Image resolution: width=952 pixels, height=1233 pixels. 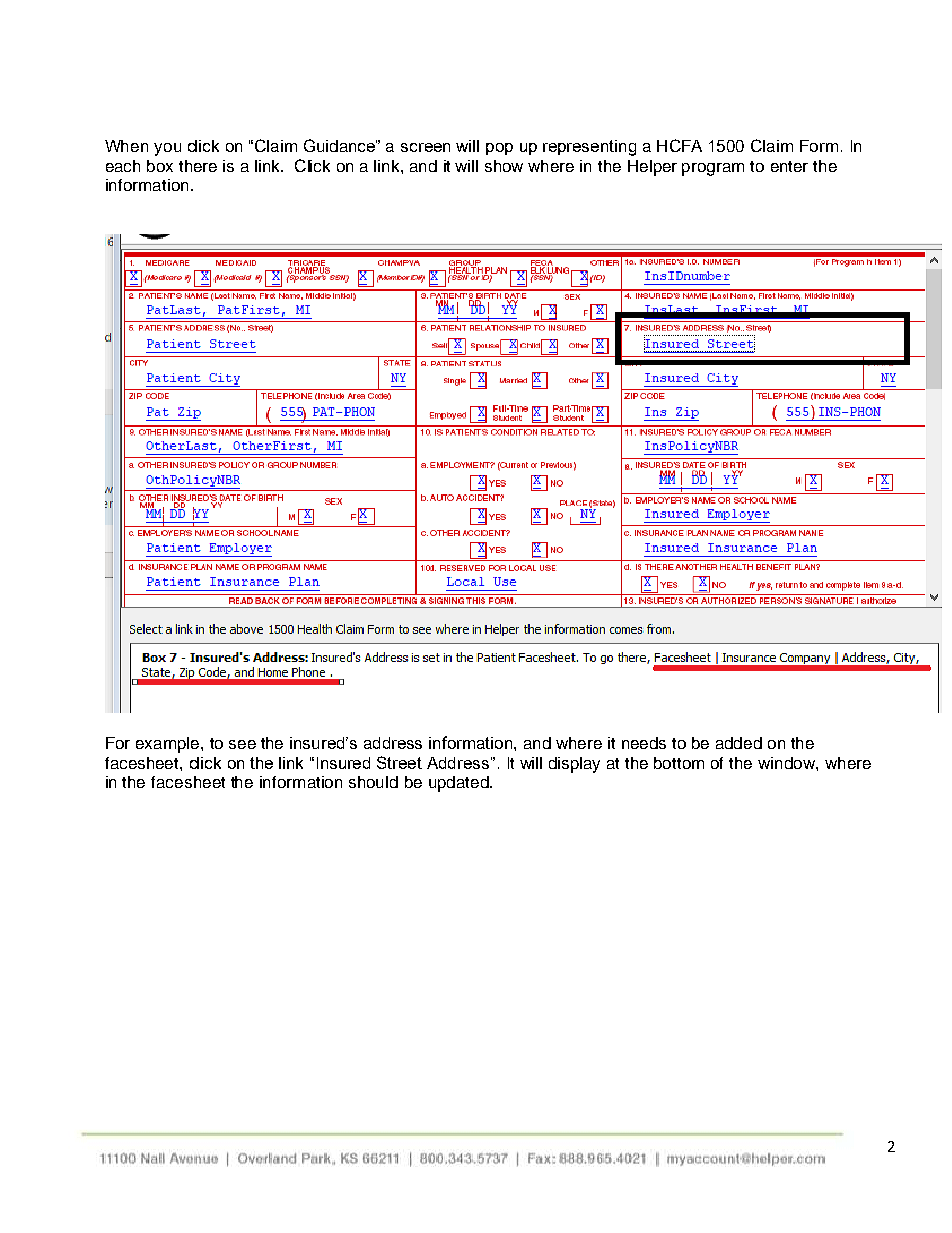 What do you see at coordinates (169, 745) in the screenshot?
I see `example` at bounding box center [169, 745].
